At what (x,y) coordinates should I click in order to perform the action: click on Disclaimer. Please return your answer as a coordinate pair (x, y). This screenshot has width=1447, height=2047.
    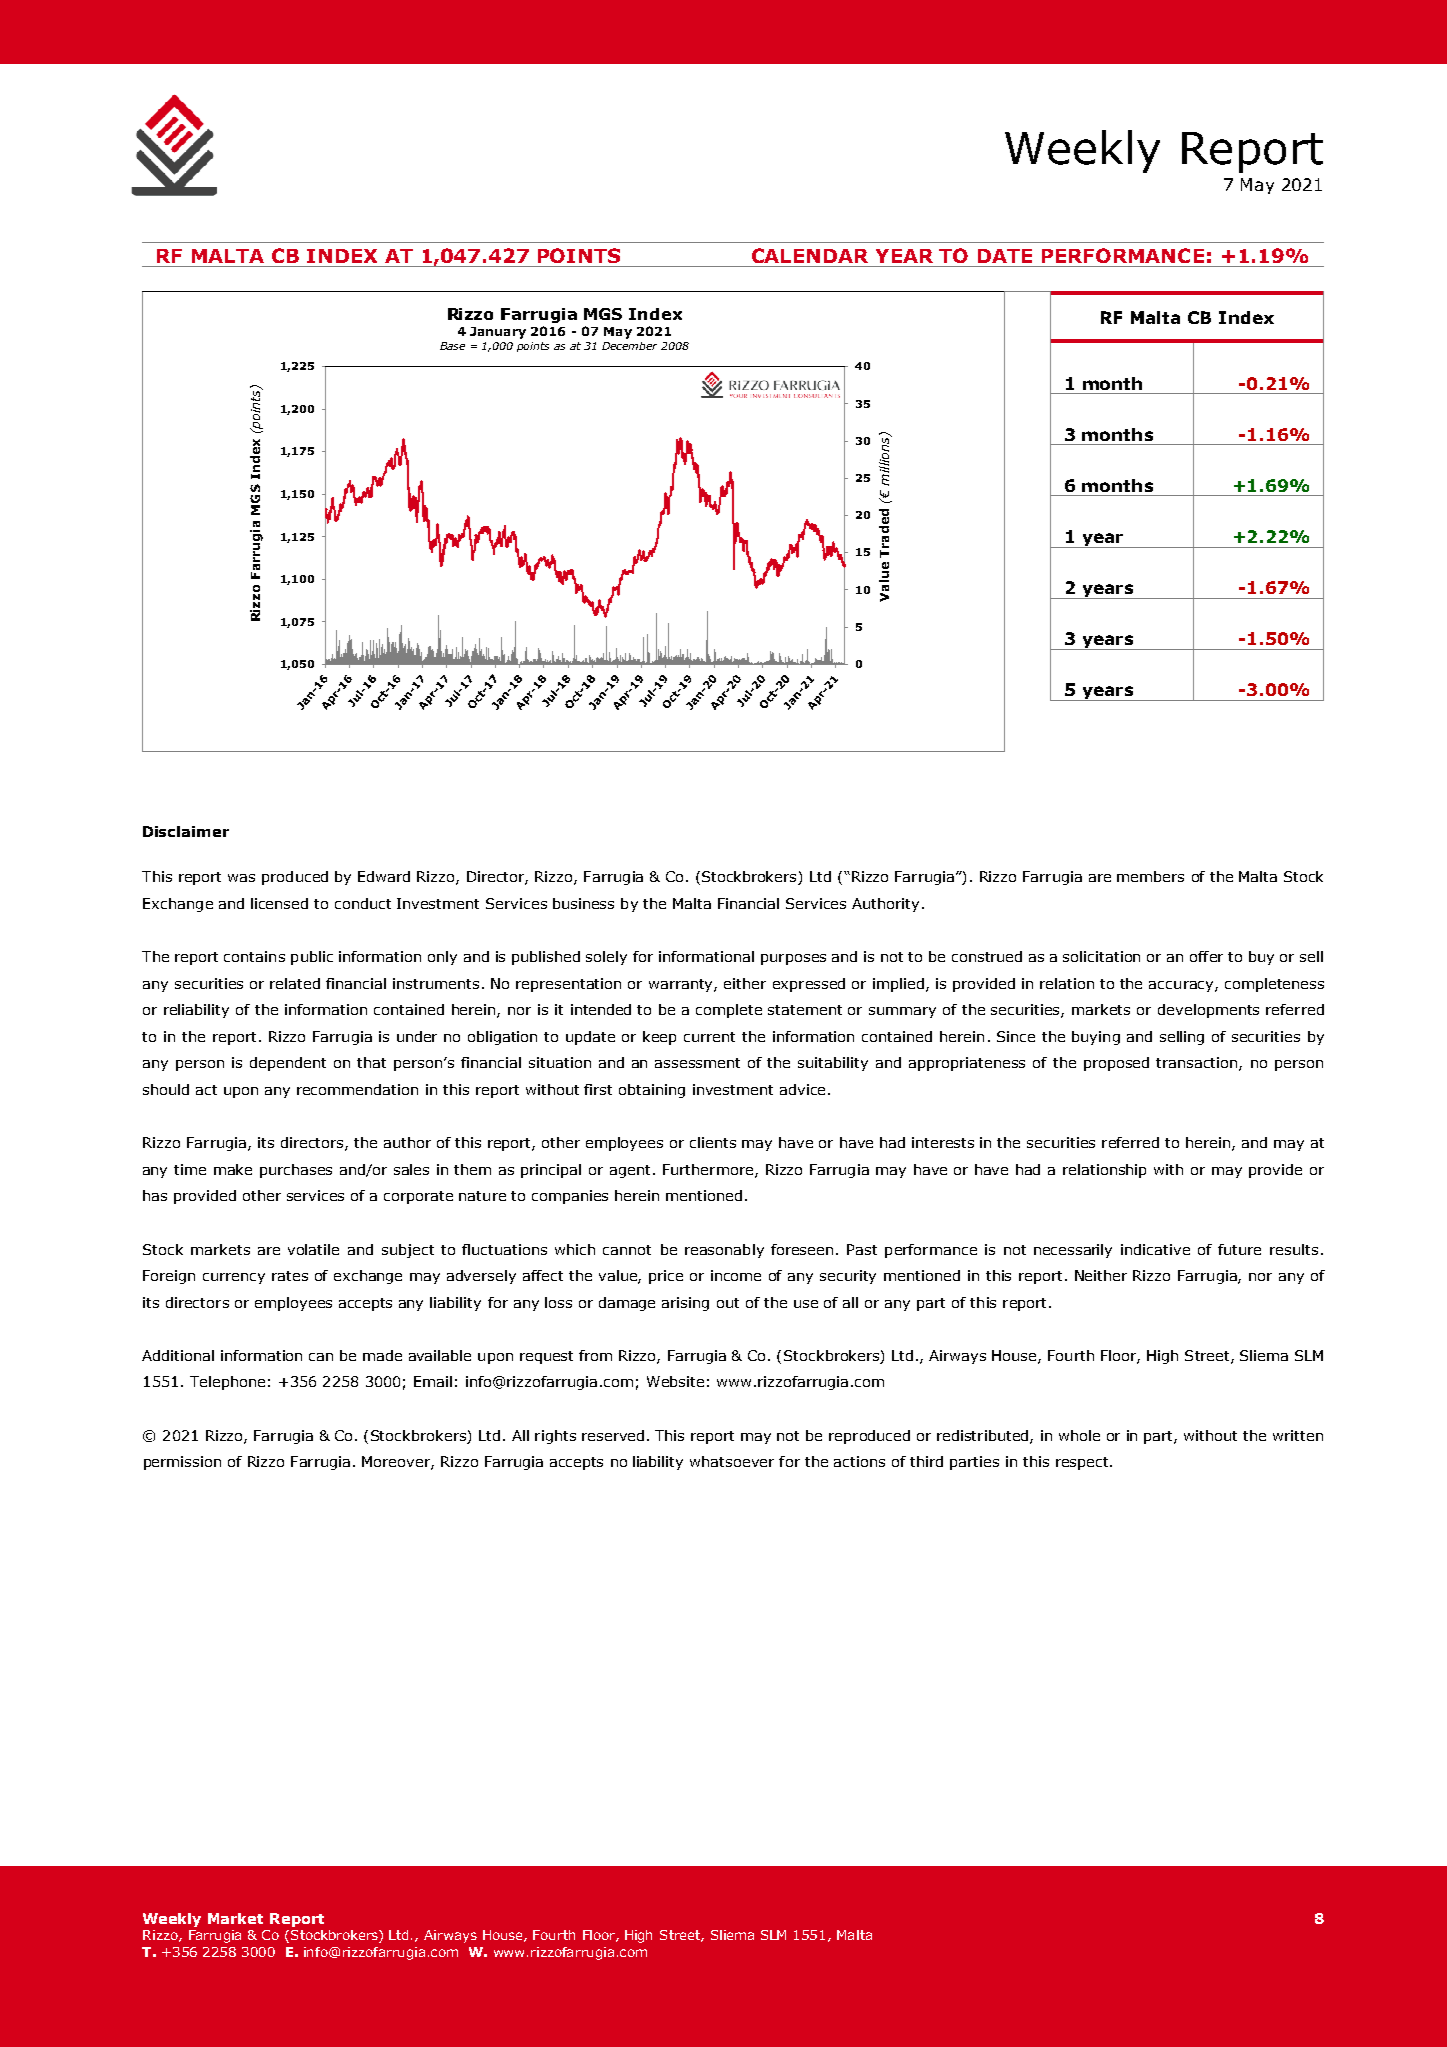
    Looking at the image, I should click on (186, 831).
